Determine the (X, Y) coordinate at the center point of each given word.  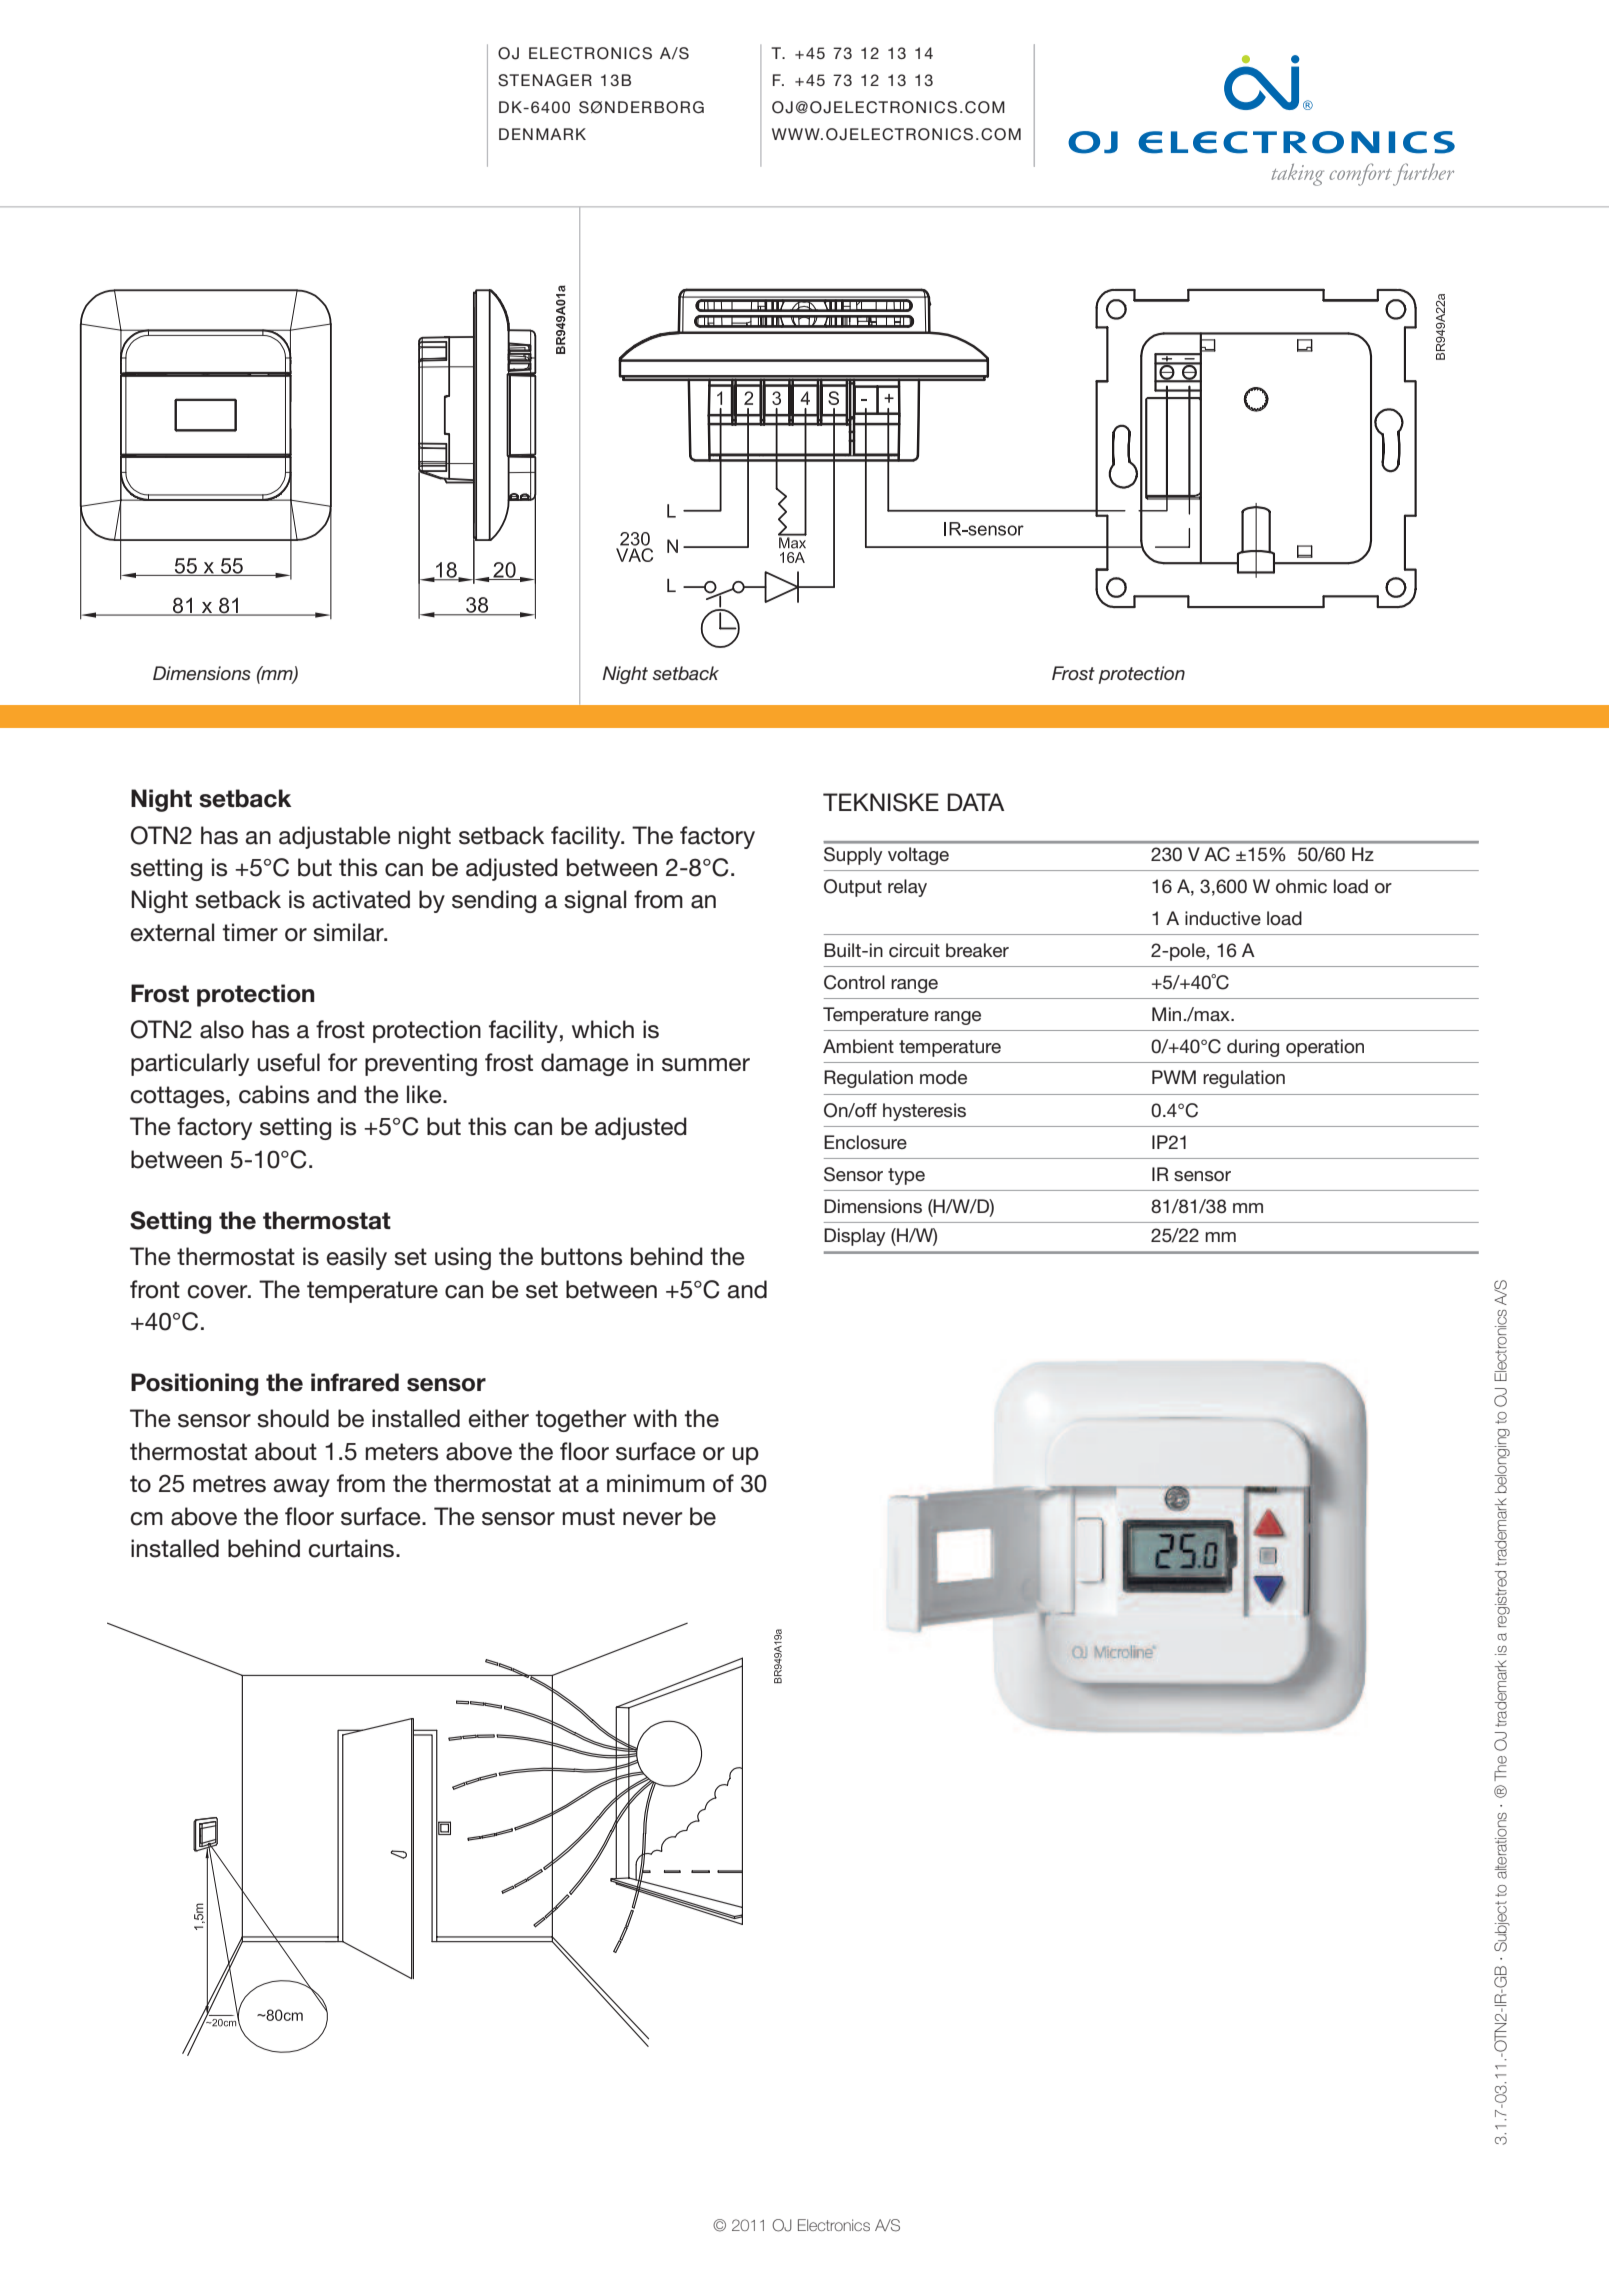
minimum (656, 1483)
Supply (853, 856)
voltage (918, 856)
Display (854, 1237)
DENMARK (542, 134)
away (302, 1488)
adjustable (335, 837)
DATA (976, 802)
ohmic (1301, 886)
